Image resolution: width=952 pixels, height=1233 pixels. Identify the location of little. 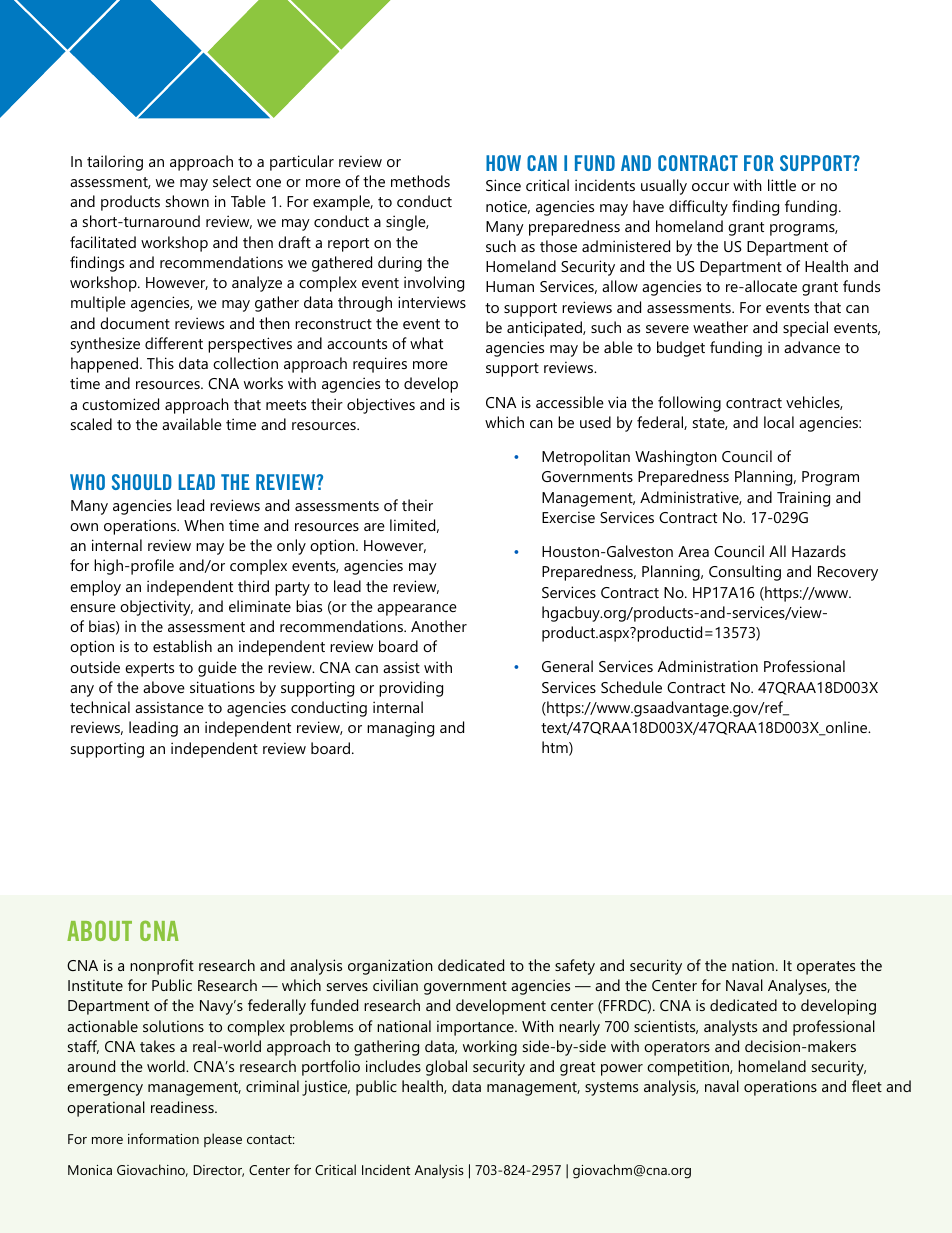
(782, 185).
